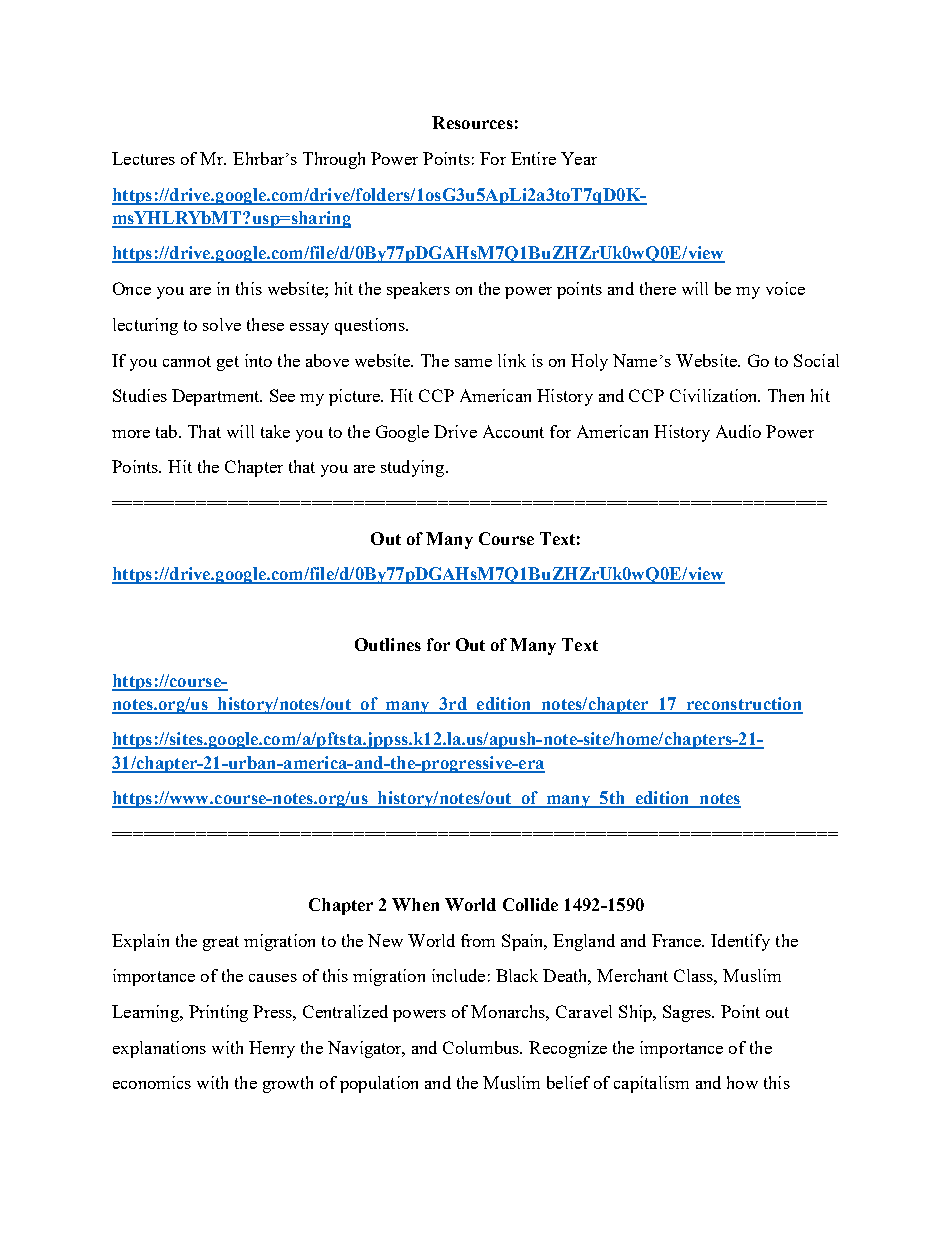 Image resolution: width=952 pixels, height=1233 pixels. Describe the element at coordinates (472, 122) in the screenshot. I see `Resources` at that location.
